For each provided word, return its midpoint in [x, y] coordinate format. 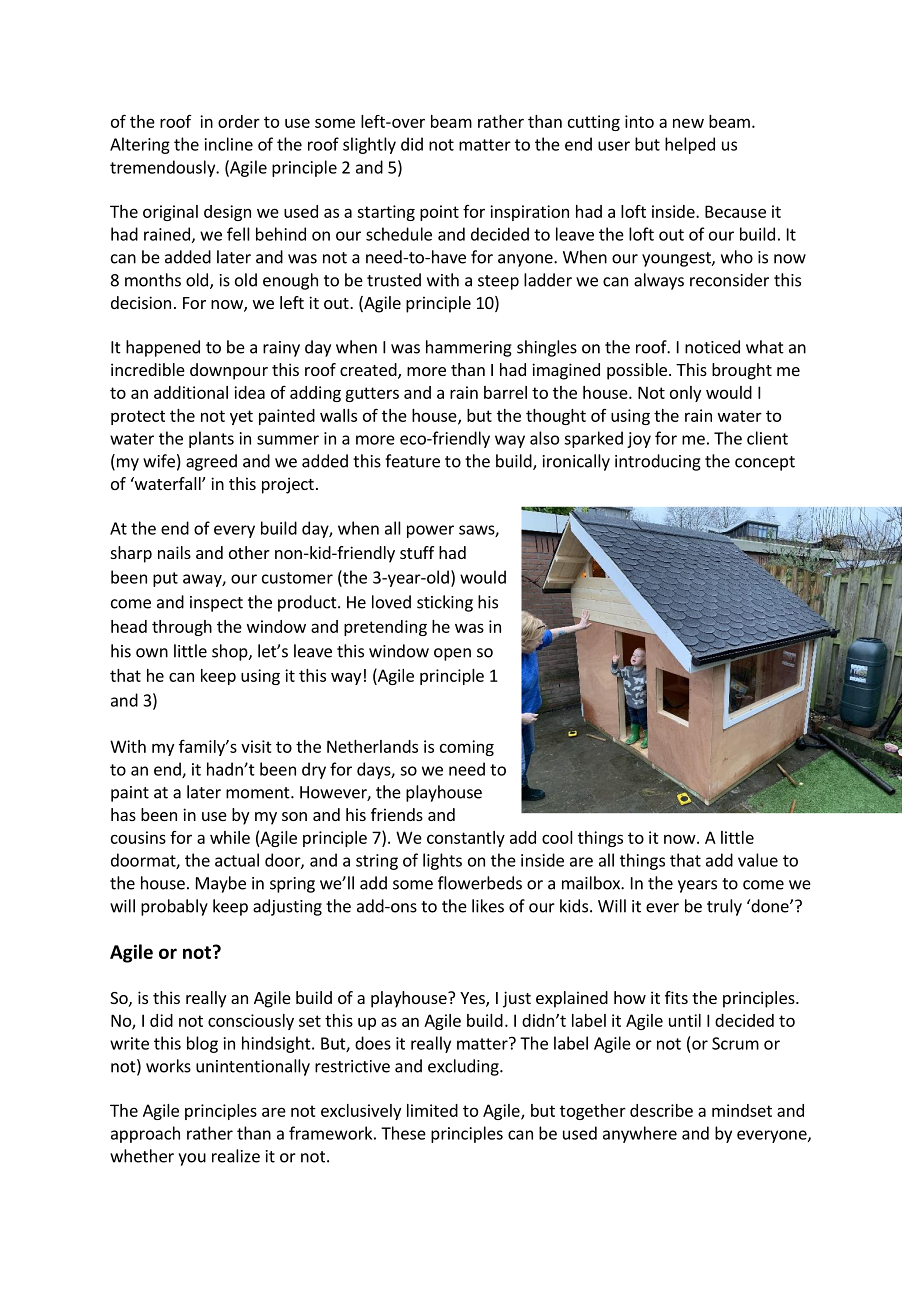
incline [229, 144]
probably [174, 907]
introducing [658, 462]
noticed [712, 347]
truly [724, 907]
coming [467, 748]
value [758, 860]
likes [488, 906]
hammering [469, 348]
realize [236, 1156]
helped [690, 145]
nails [174, 552]
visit [256, 746]
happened [163, 348]
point [439, 213]
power [430, 531]
